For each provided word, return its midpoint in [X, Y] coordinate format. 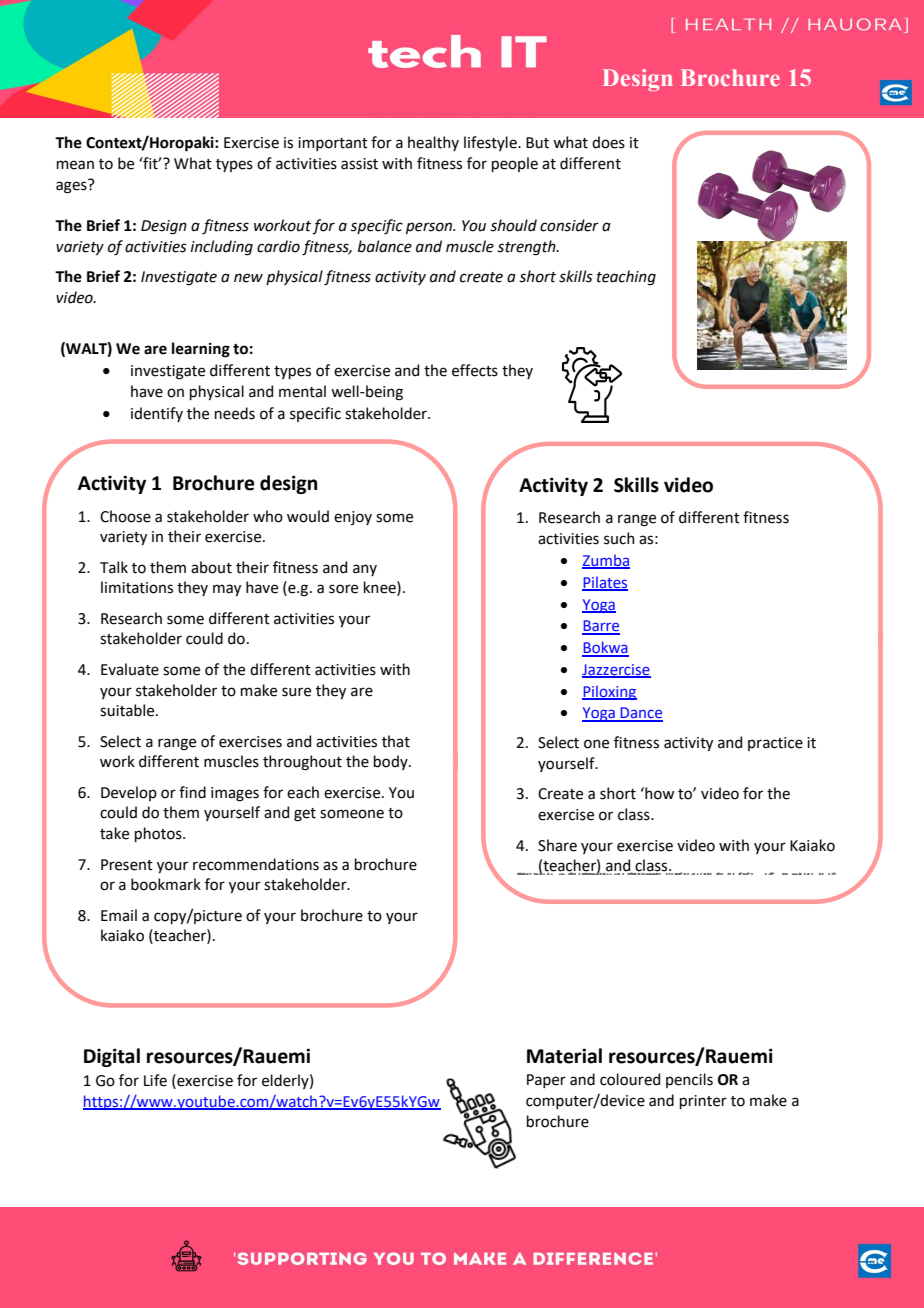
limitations [137, 587]
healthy [433, 143]
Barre [601, 627]
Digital [112, 1057]
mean [75, 165]
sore [343, 589]
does [608, 142]
